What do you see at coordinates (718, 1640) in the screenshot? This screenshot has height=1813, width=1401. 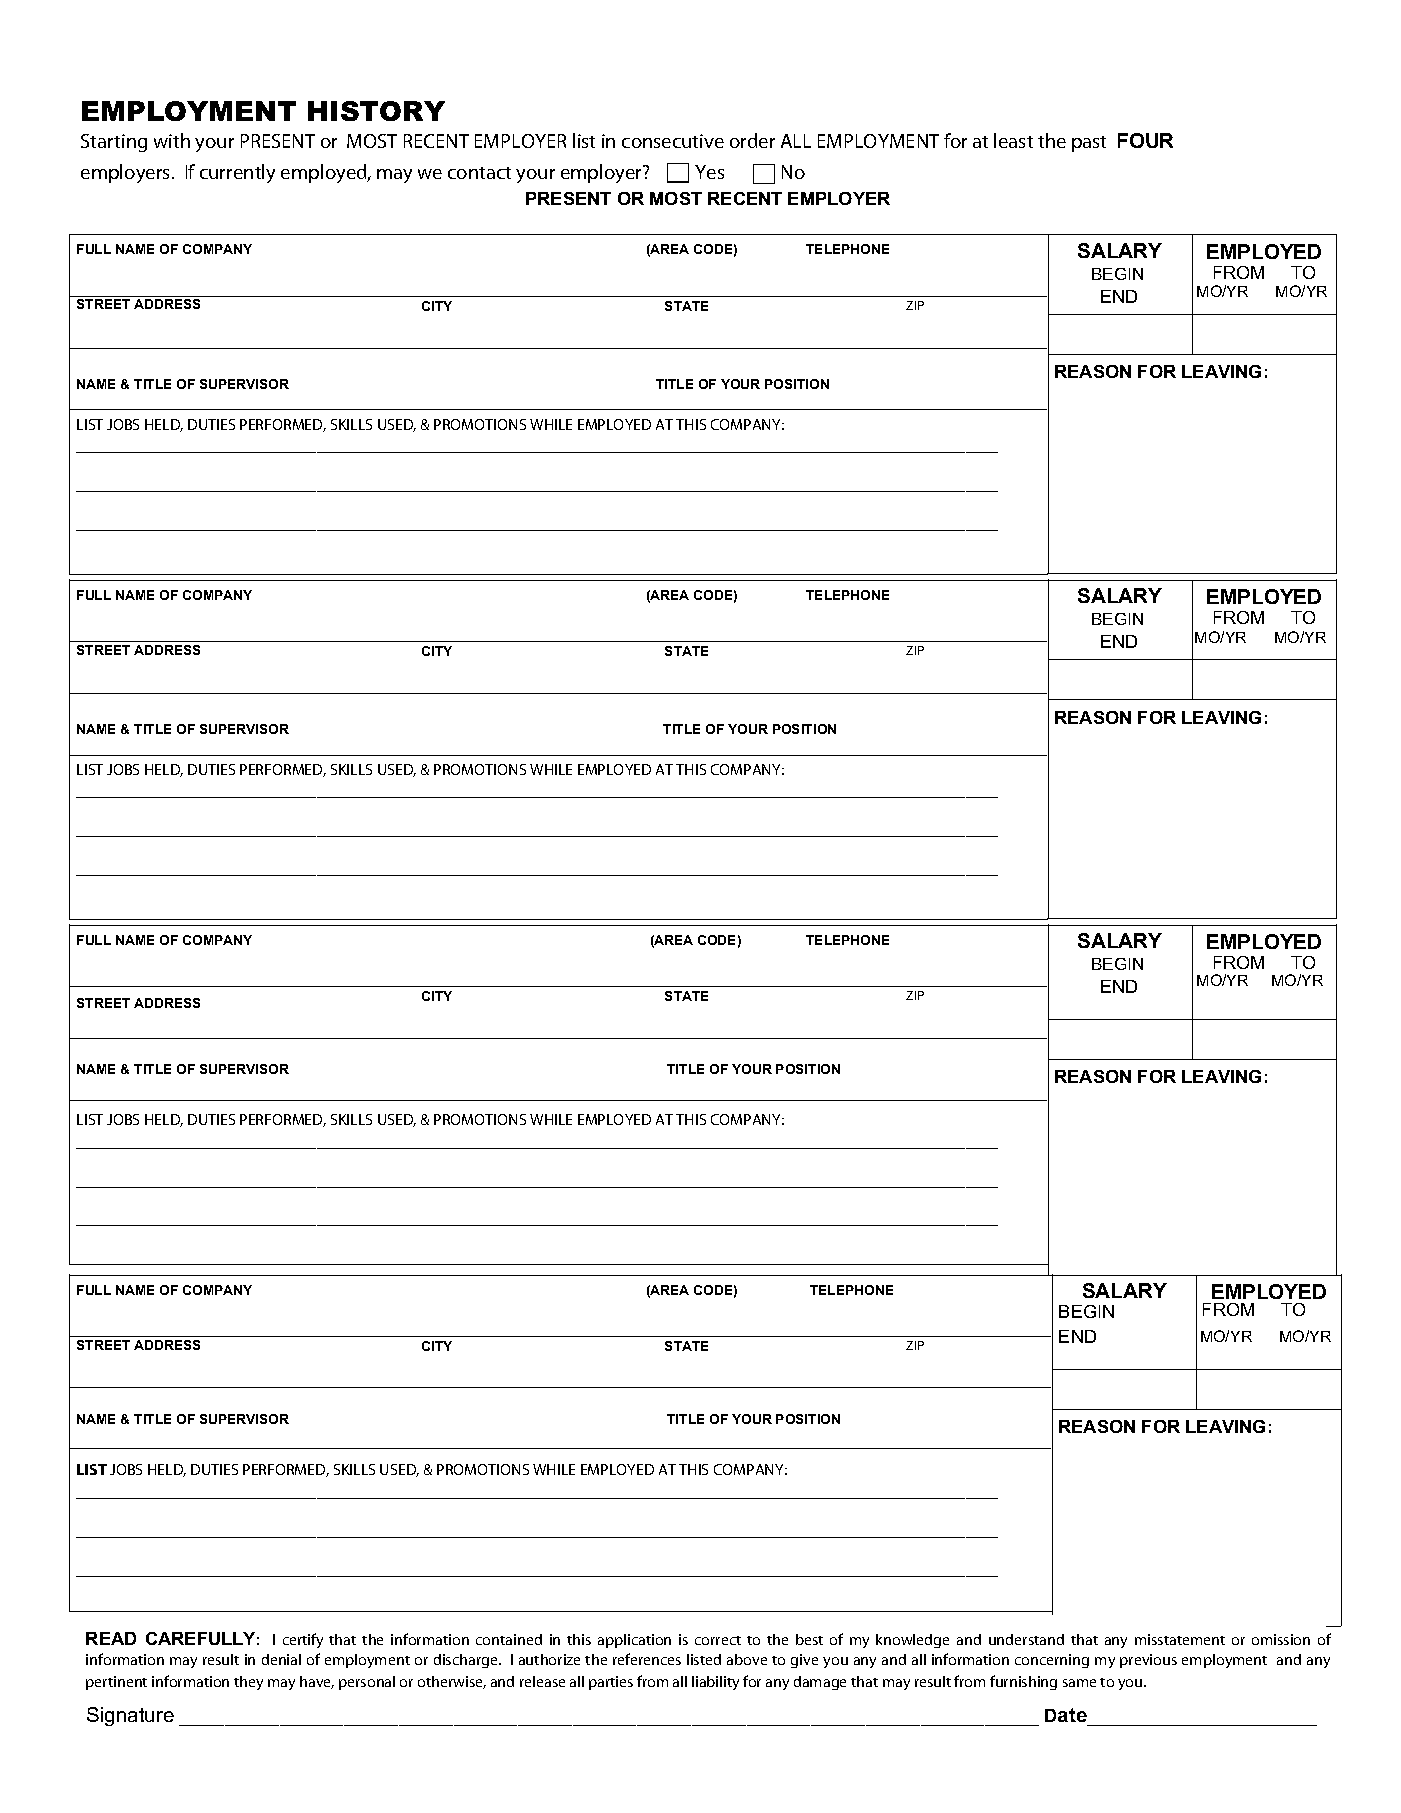 I see `correct` at bounding box center [718, 1640].
